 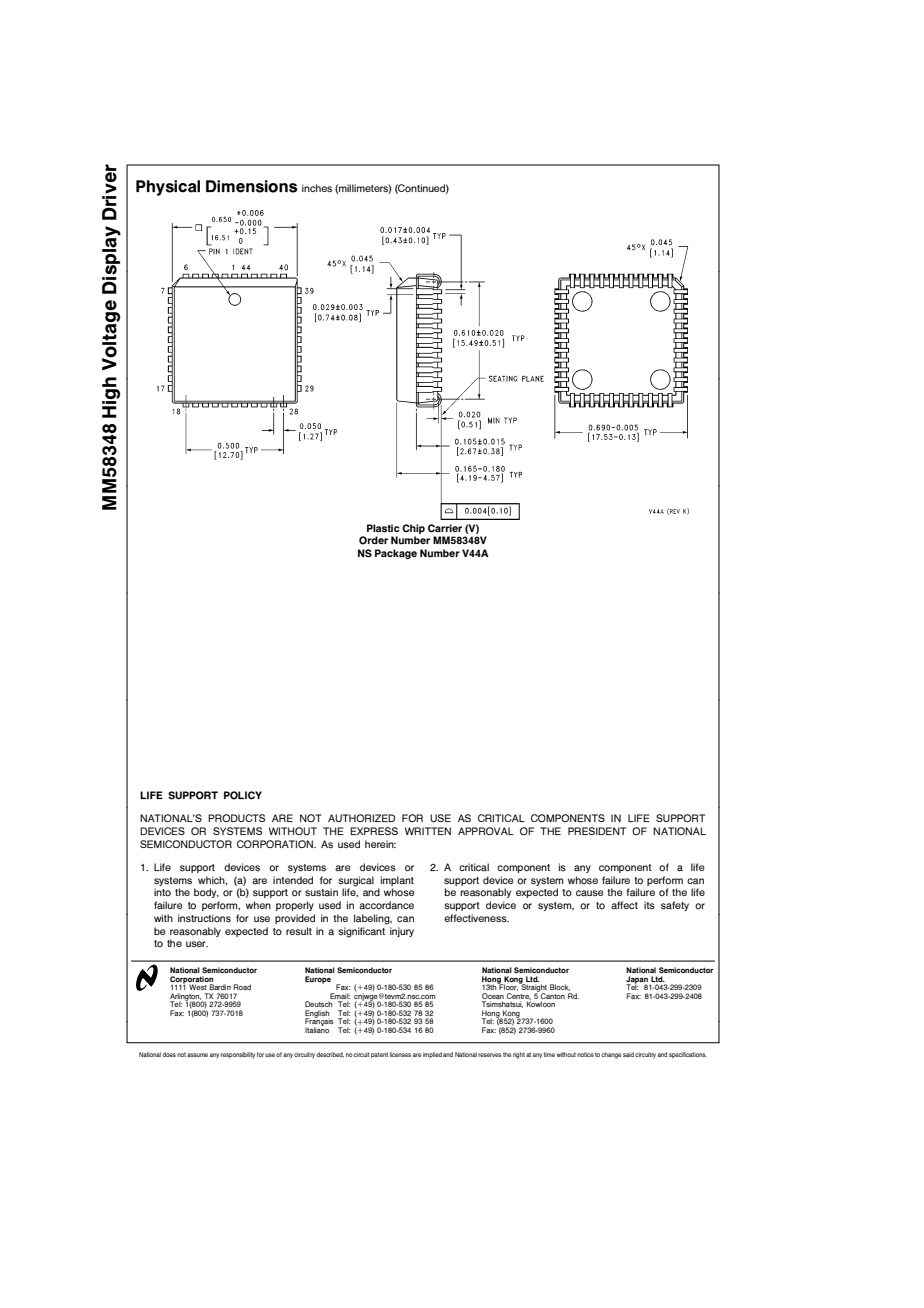 I want to click on Order, so click(x=373, y=540).
